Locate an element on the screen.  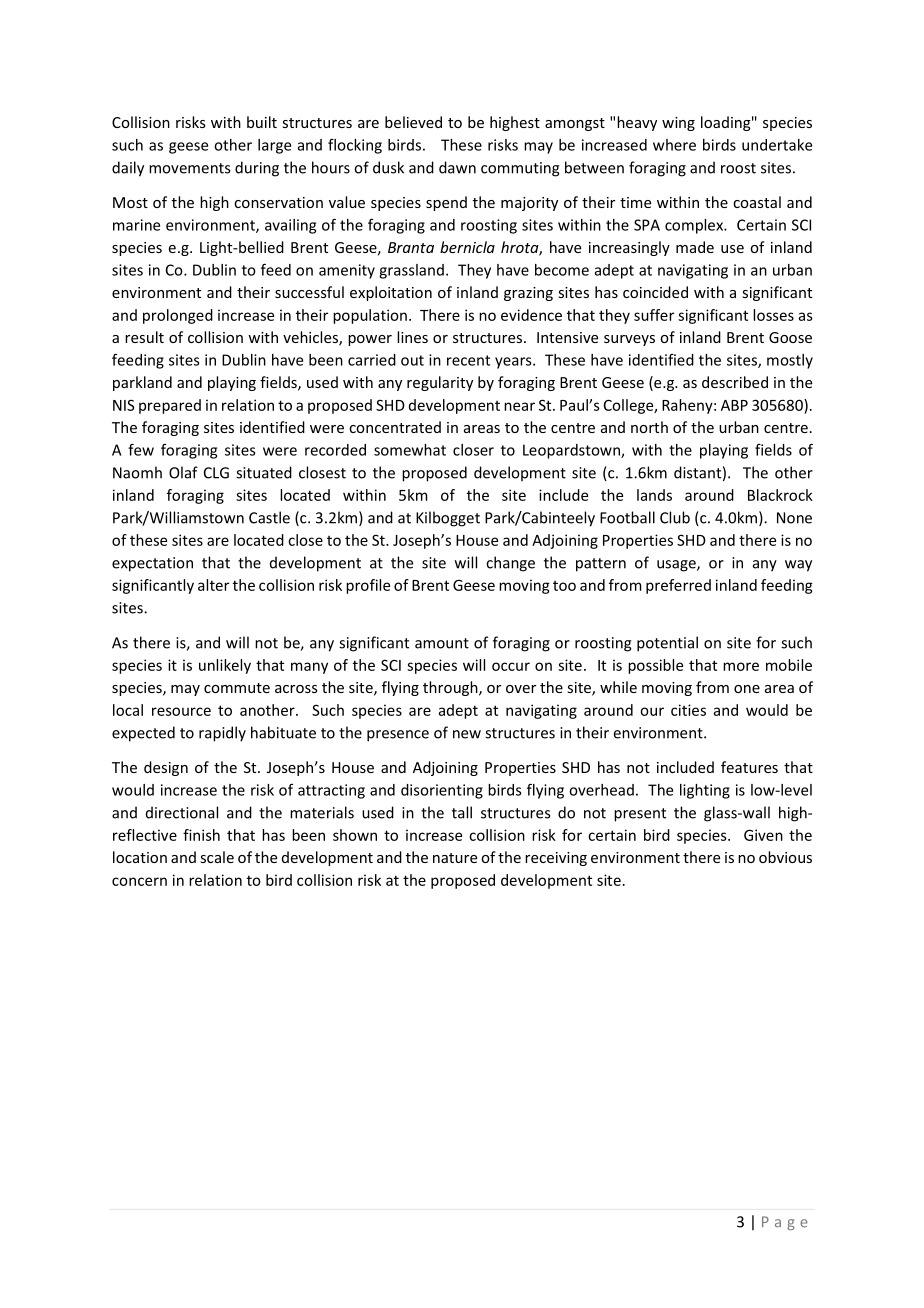
resource is located at coordinates (181, 711).
